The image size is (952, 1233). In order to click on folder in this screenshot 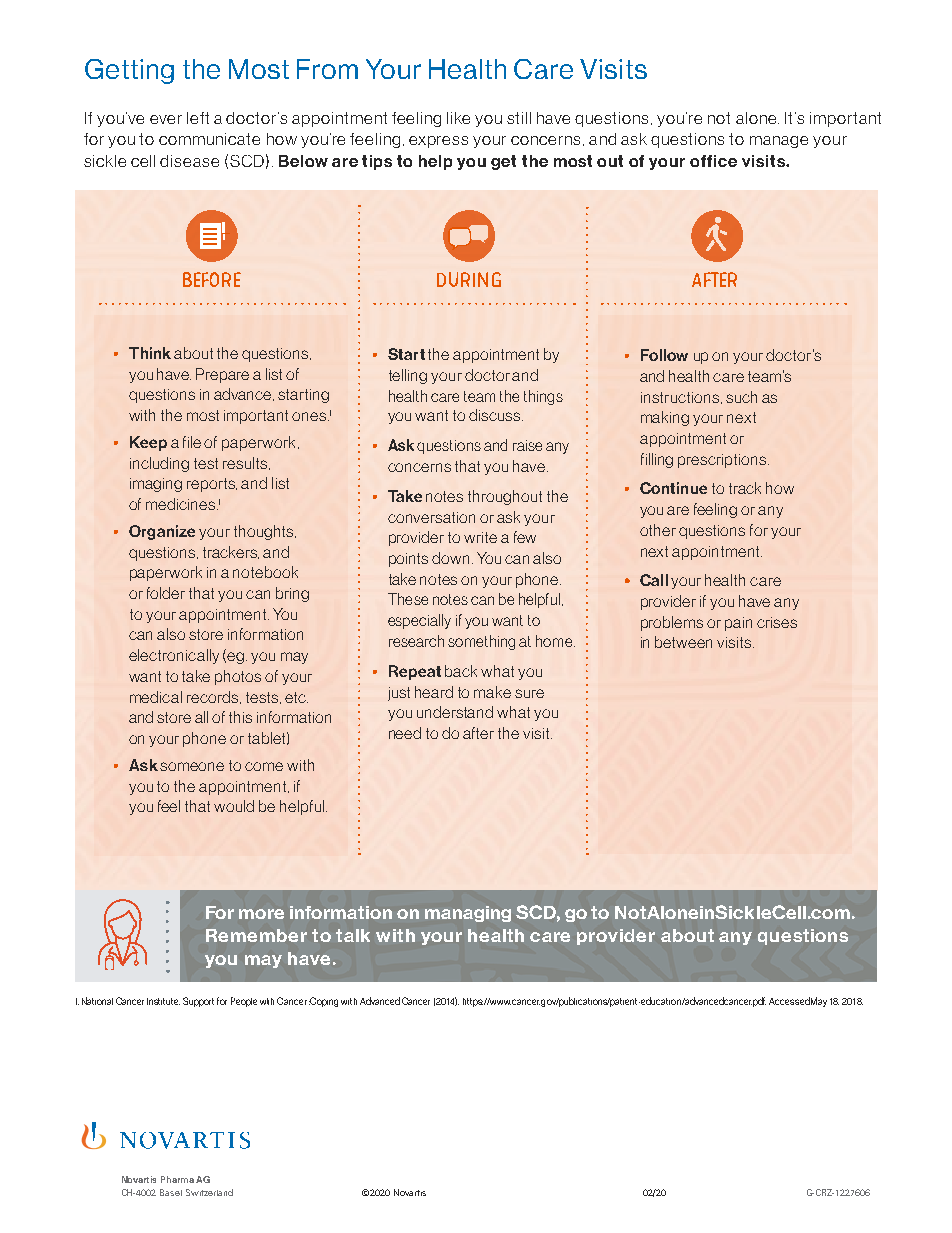, I will do `click(166, 593)`.
